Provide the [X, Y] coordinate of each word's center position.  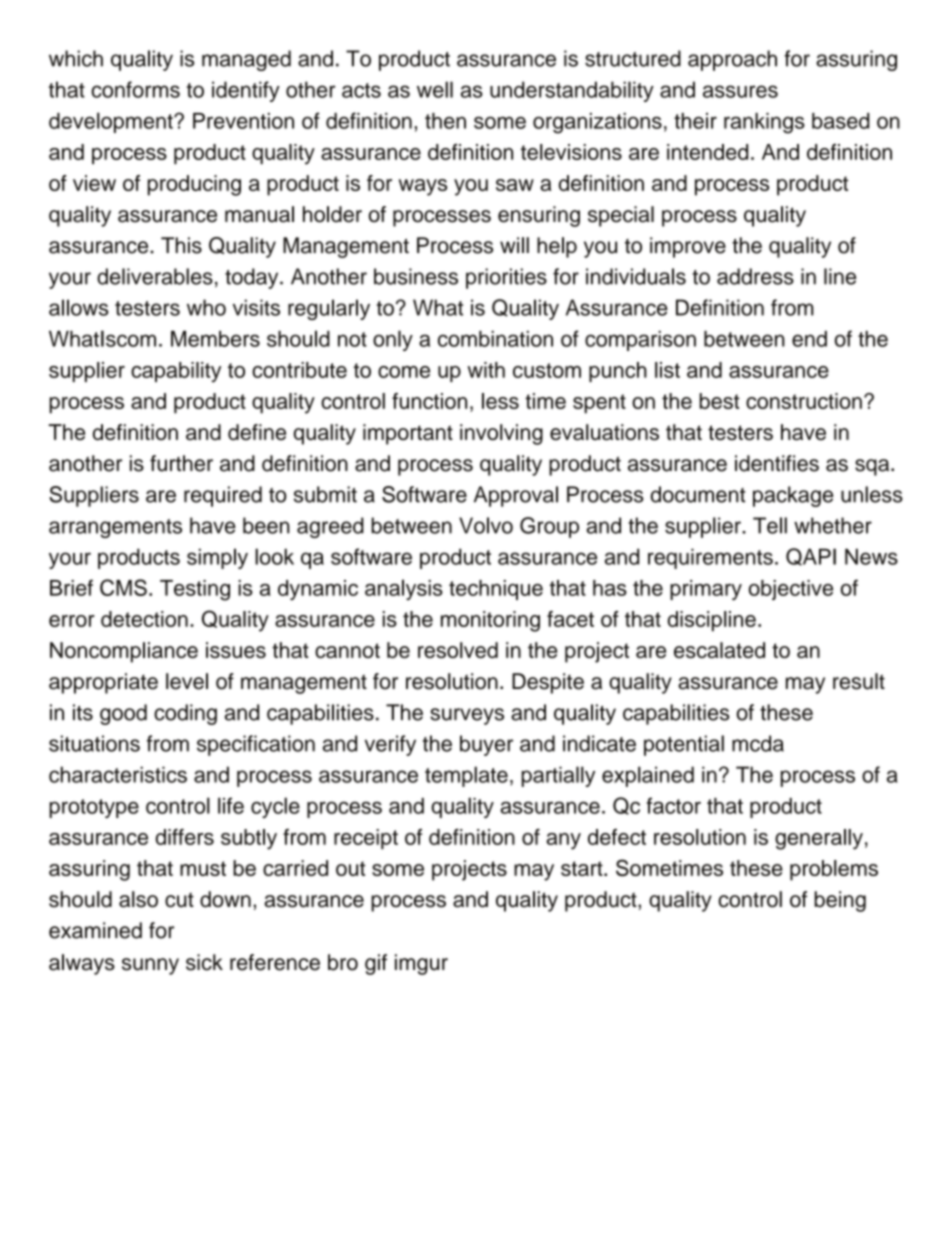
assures [740, 91]
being [840, 901]
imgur [421, 964]
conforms [135, 89]
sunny [150, 966]
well [435, 89]
